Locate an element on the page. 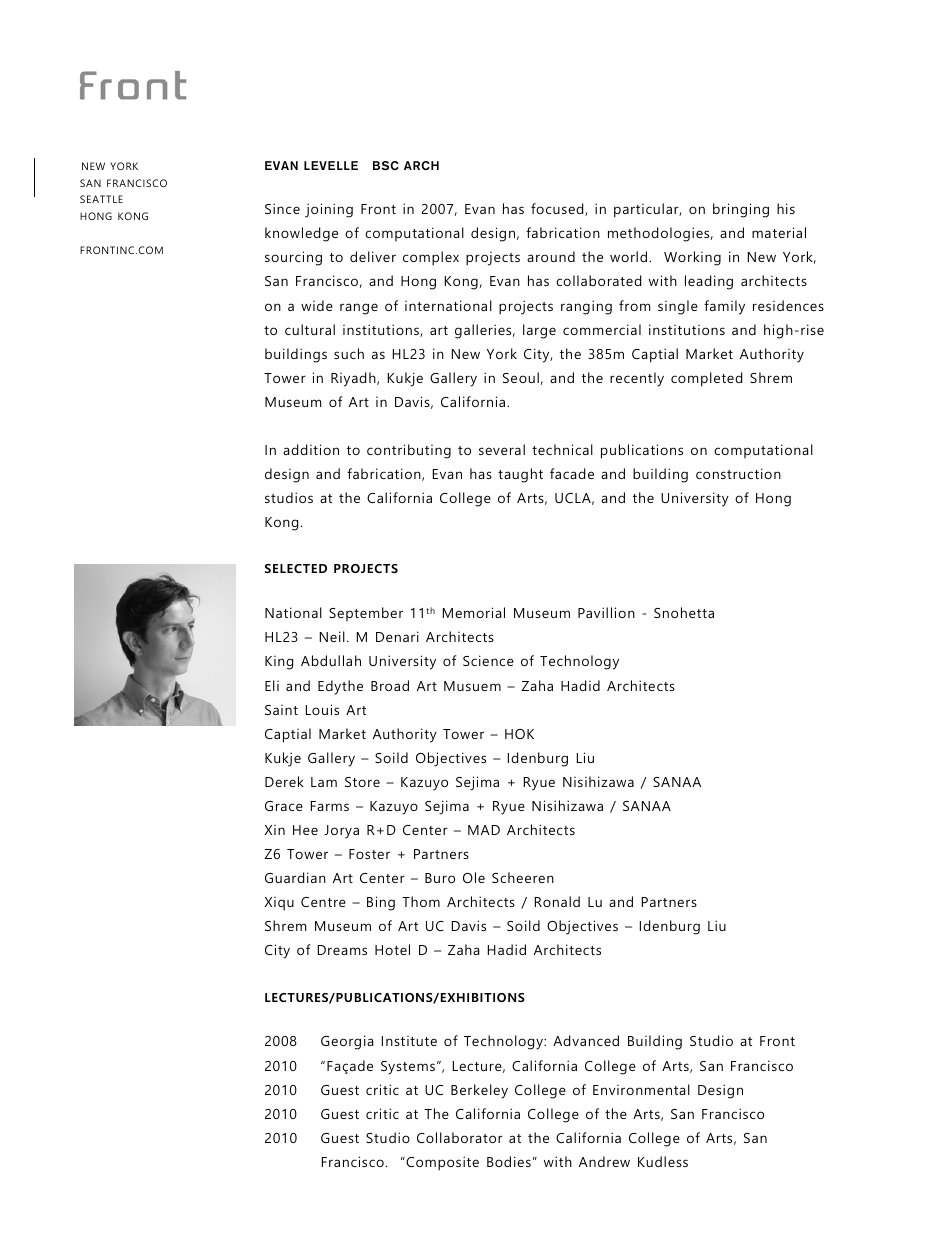 This document has height=1233, width=952. SEATTLE is located at coordinates (101, 199).
